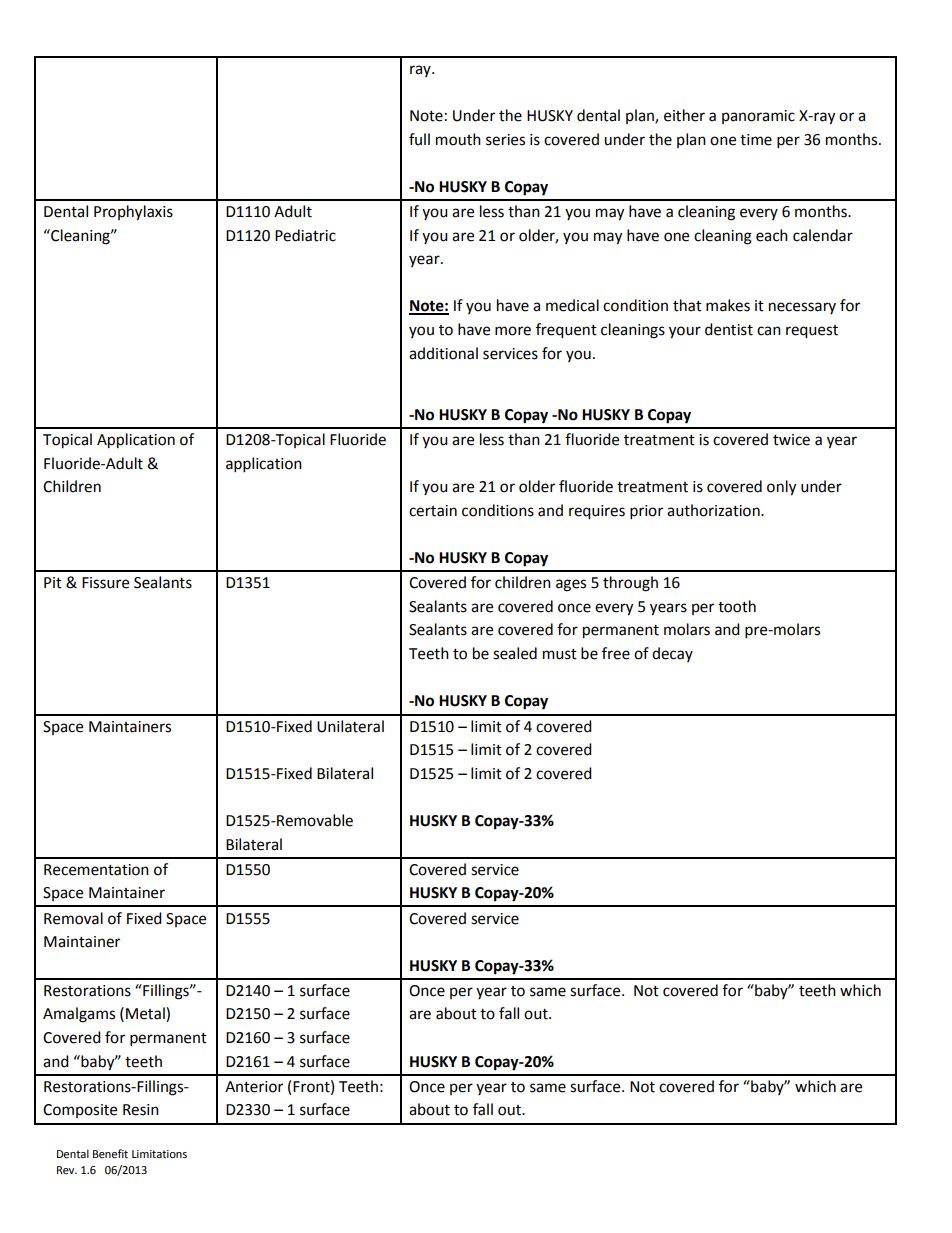 This screenshot has height=1233, width=952. What do you see at coordinates (110, 1154) in the screenshot?
I see `Benefit` at bounding box center [110, 1154].
